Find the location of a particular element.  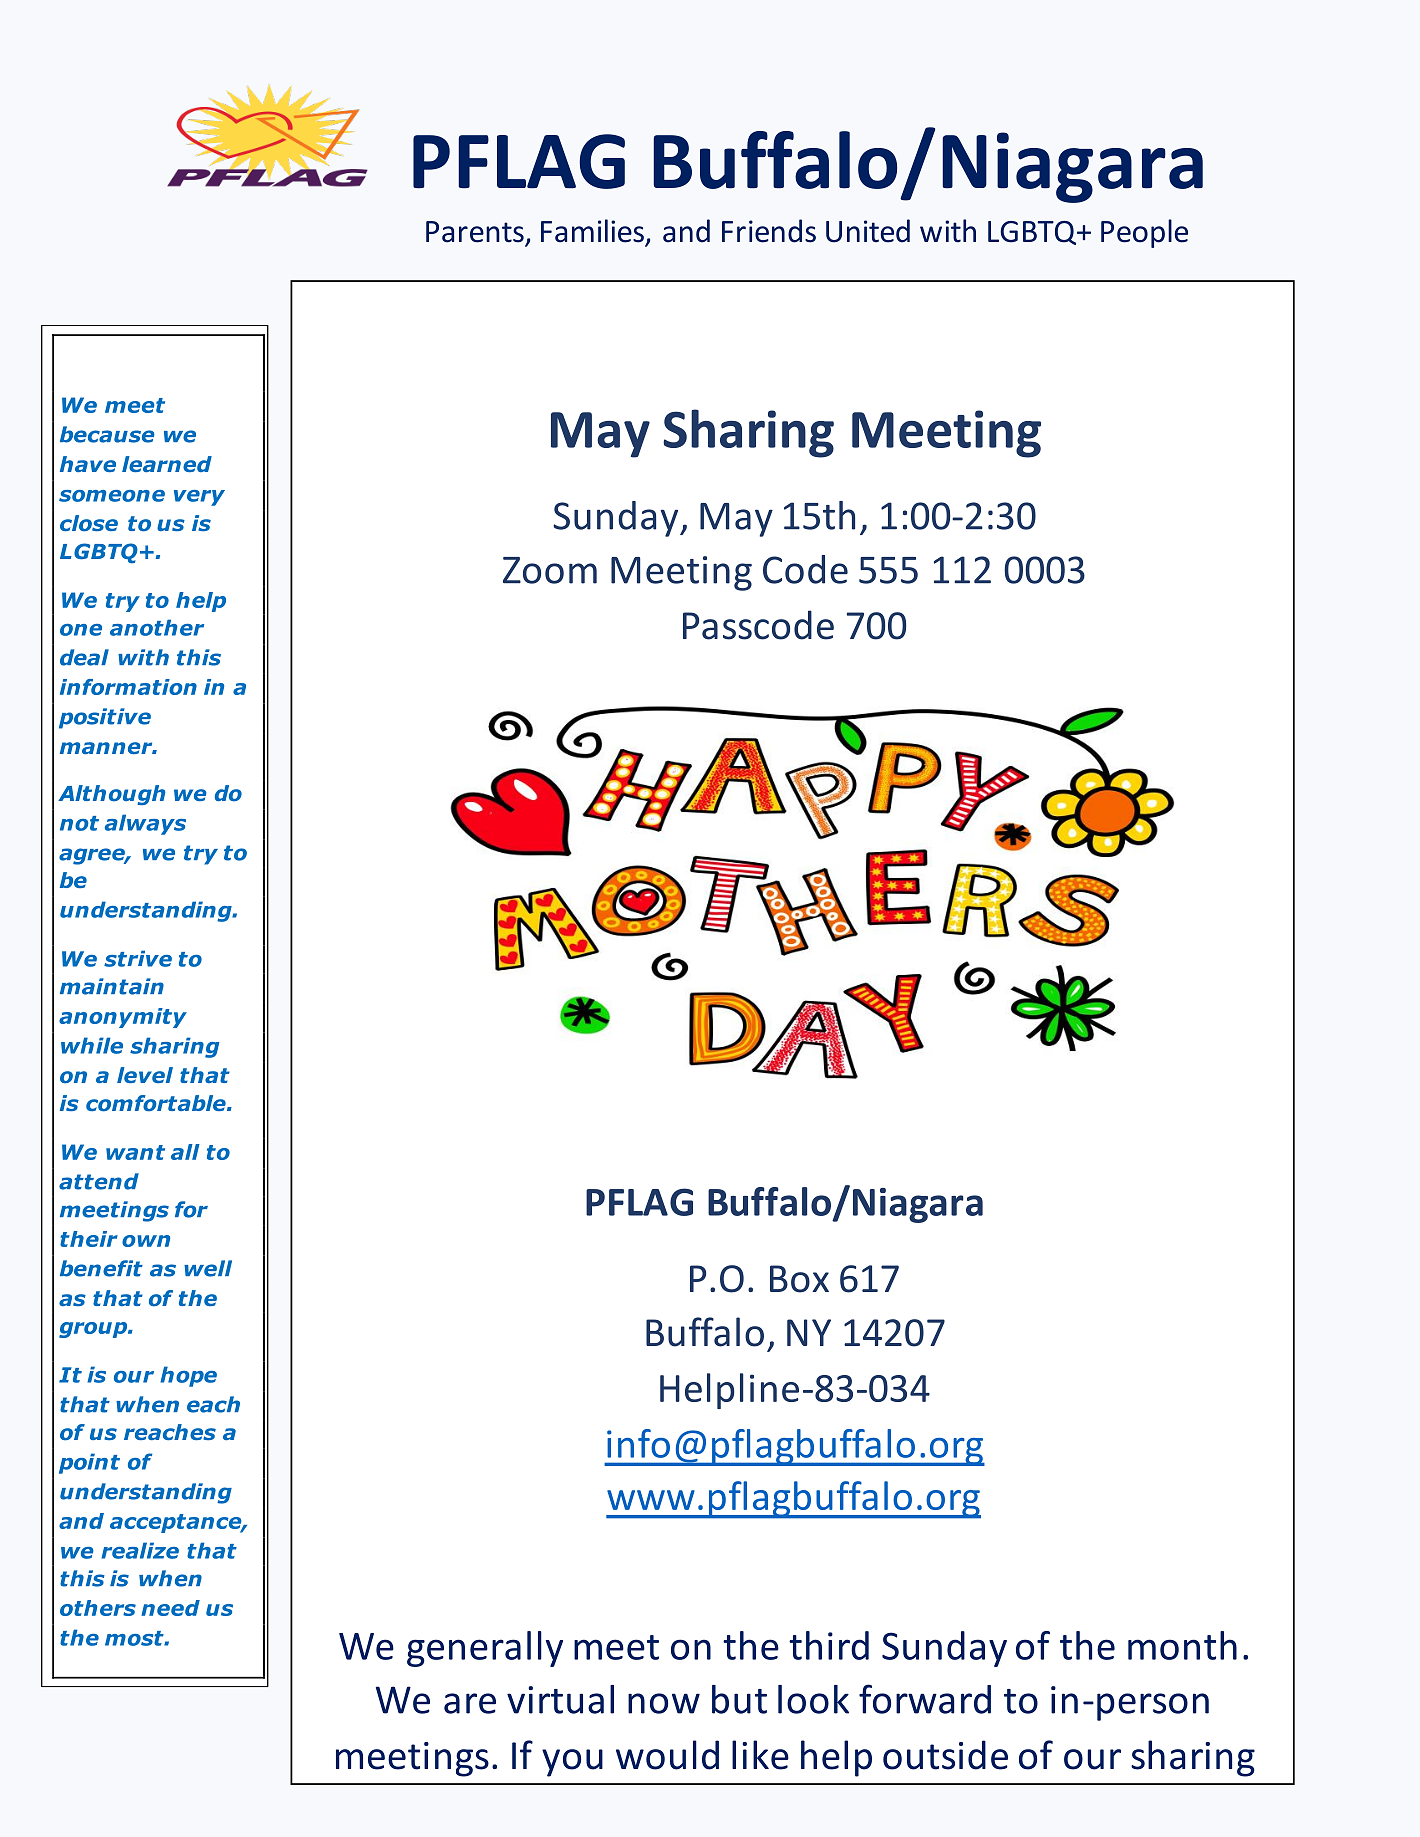

need is located at coordinates (170, 1608).
